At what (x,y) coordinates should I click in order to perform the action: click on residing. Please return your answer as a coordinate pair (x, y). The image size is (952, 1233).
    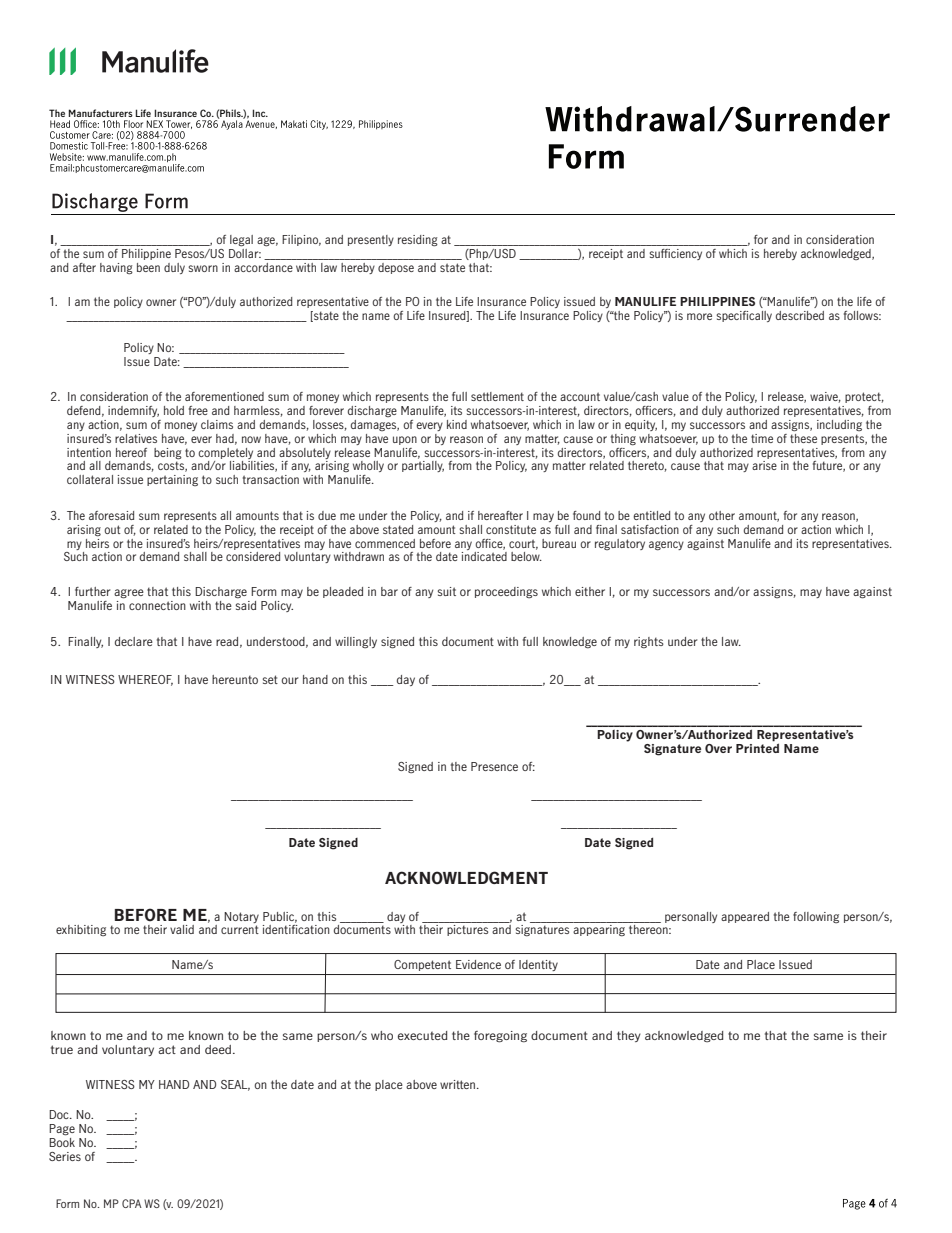
    Looking at the image, I should click on (418, 241).
